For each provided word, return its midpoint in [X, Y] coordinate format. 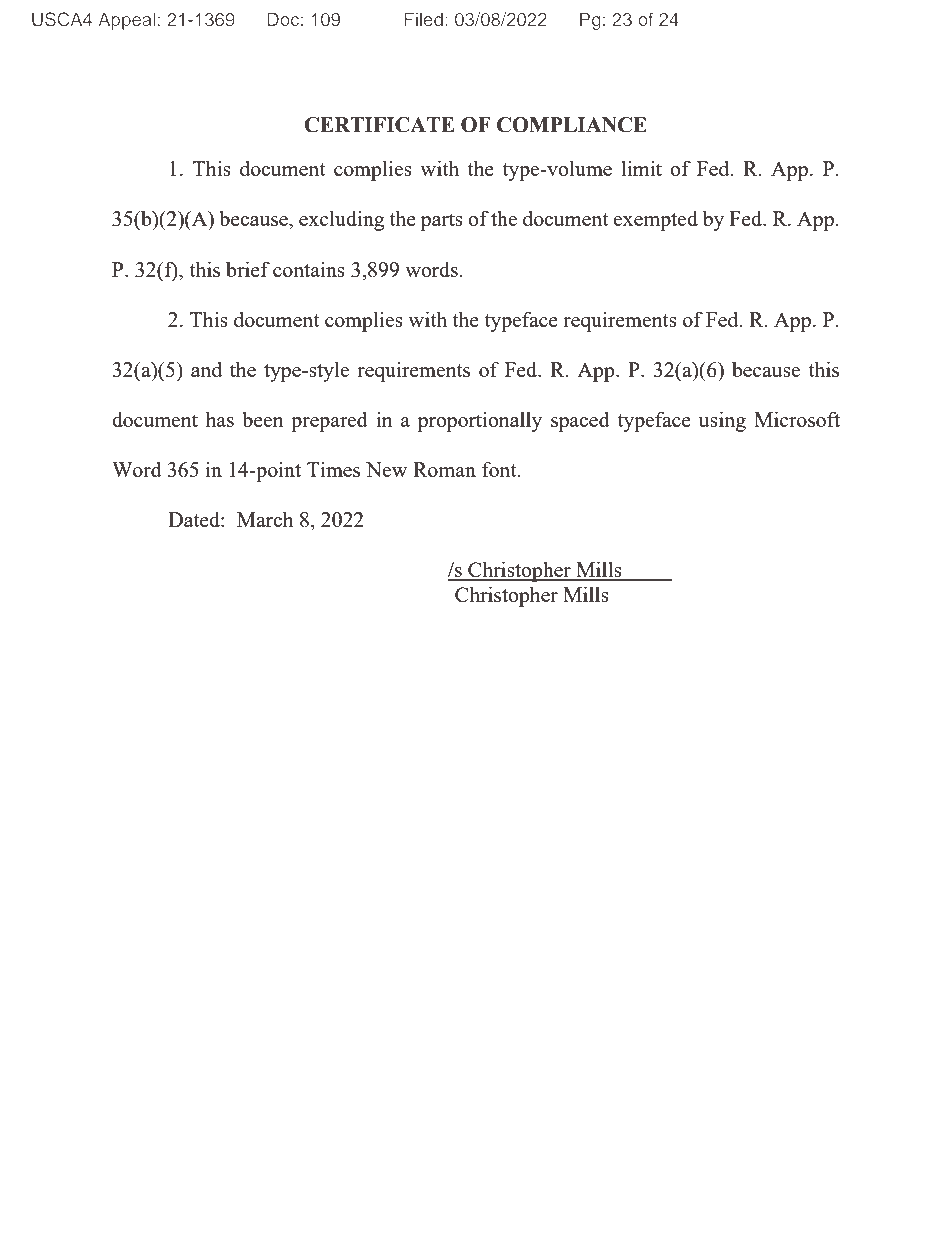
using [722, 421]
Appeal [126, 21]
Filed [424, 19]
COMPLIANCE [572, 125]
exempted [655, 221]
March [265, 519]
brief [248, 269]
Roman [444, 469]
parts [441, 222]
